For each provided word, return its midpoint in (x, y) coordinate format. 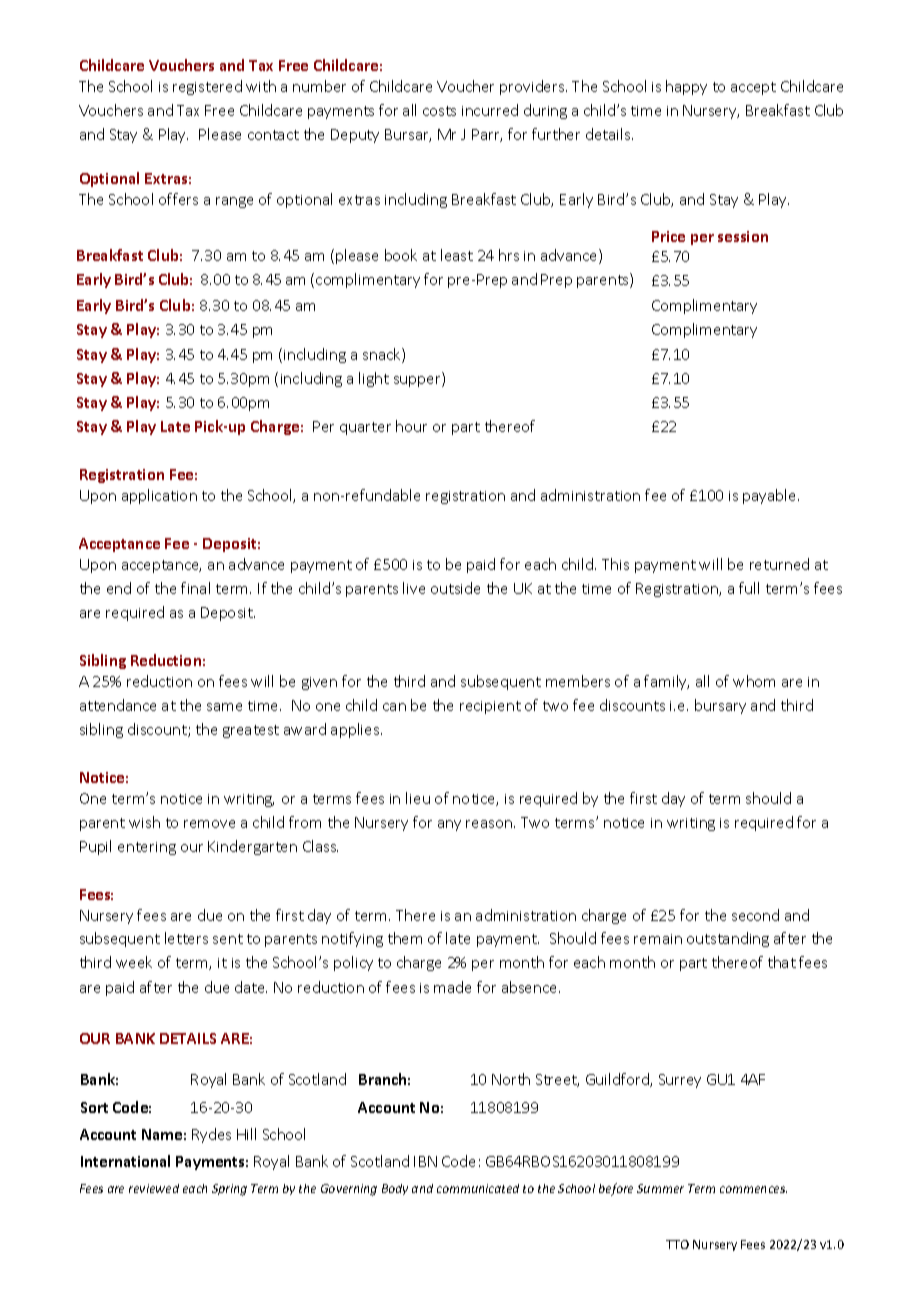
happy (686, 87)
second (755, 915)
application (159, 496)
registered (207, 87)
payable (771, 496)
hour (411, 426)
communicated (478, 1188)
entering (147, 848)
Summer (660, 1188)
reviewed (154, 1188)
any (449, 825)
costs (439, 111)
